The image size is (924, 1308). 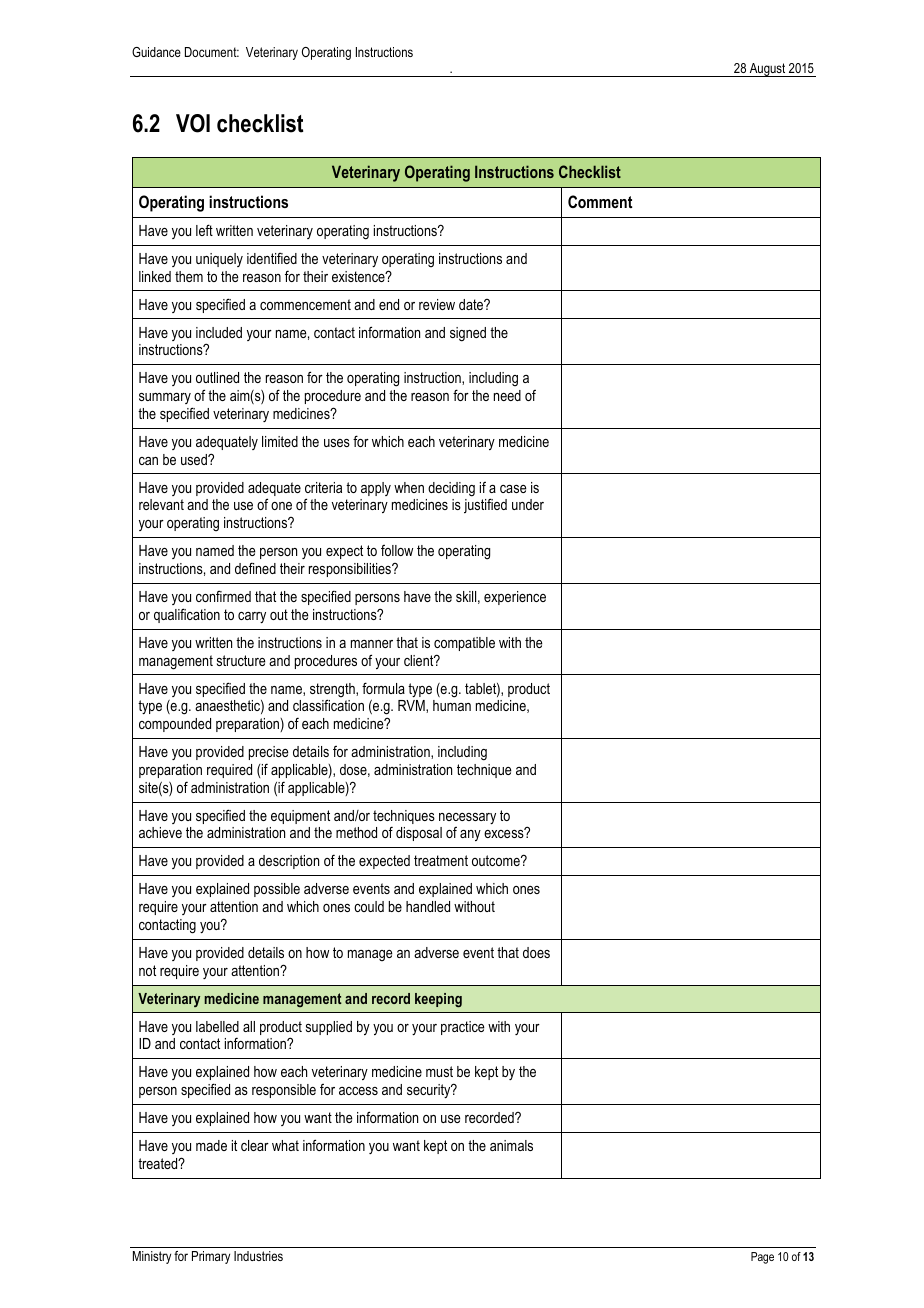 I want to click on keeping, so click(x=438, y=1000).
